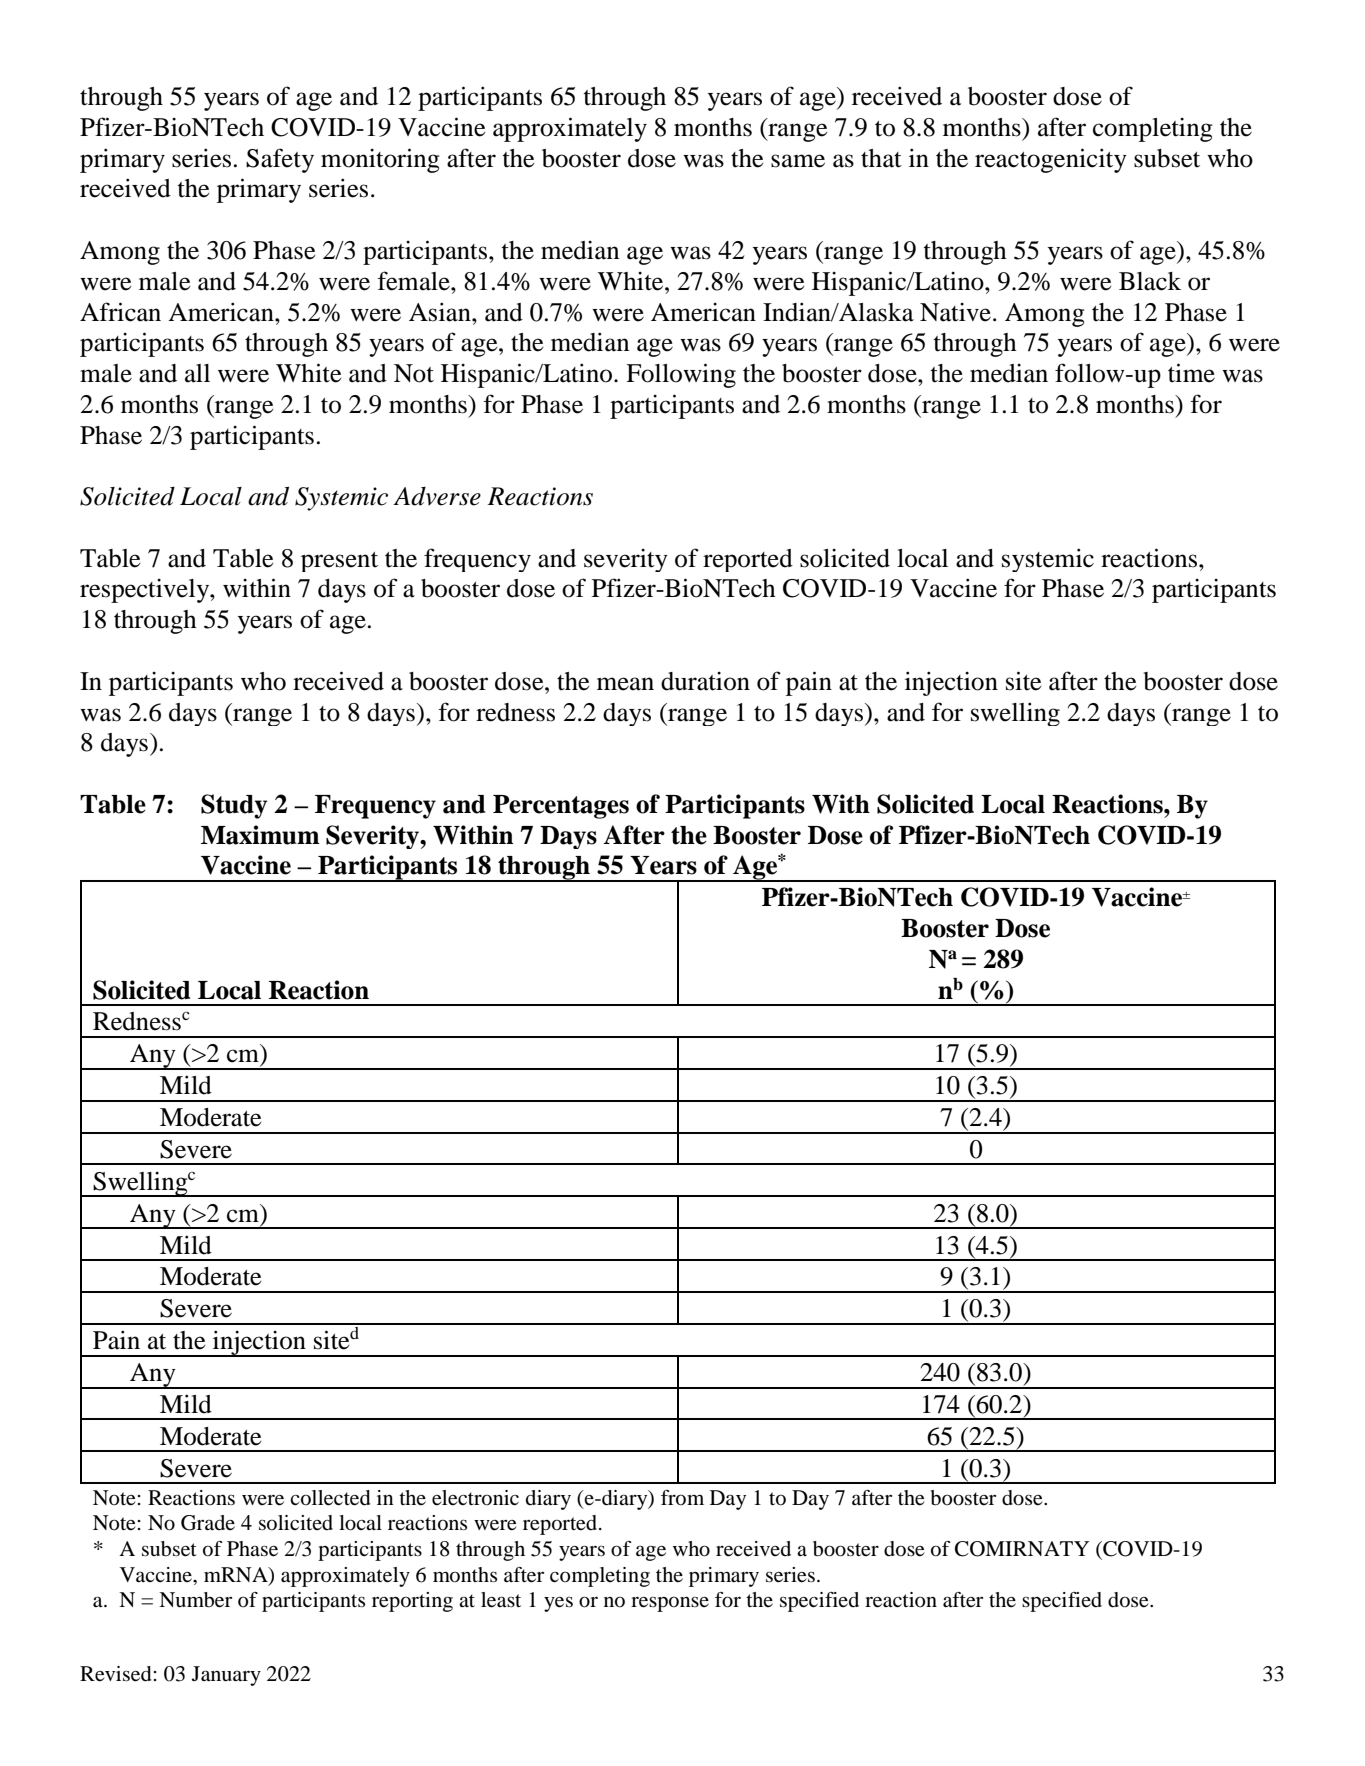  Describe the element at coordinates (625, 684) in the screenshot. I see `mean` at that location.
